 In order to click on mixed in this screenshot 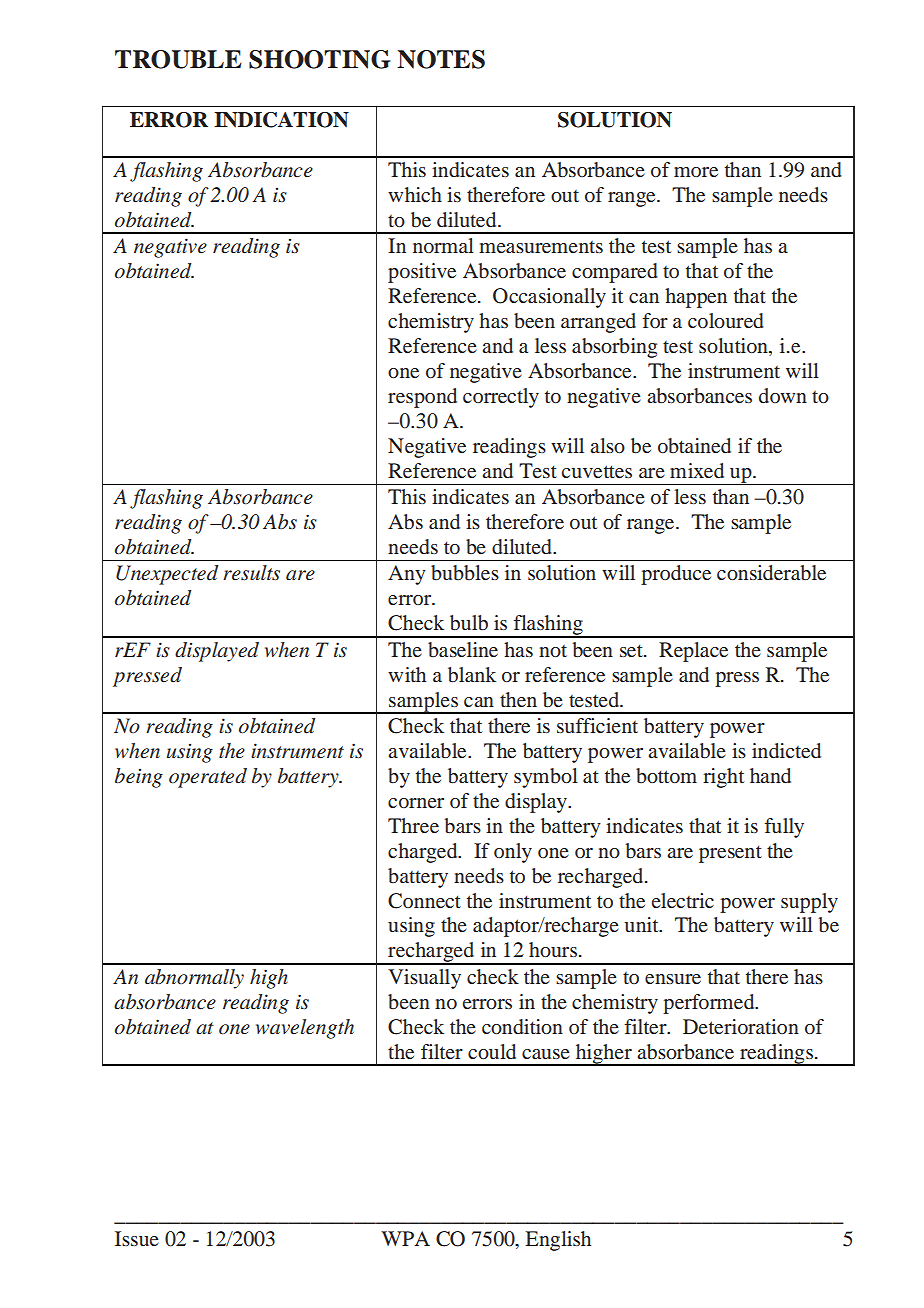, I will do `click(697, 470)`.
